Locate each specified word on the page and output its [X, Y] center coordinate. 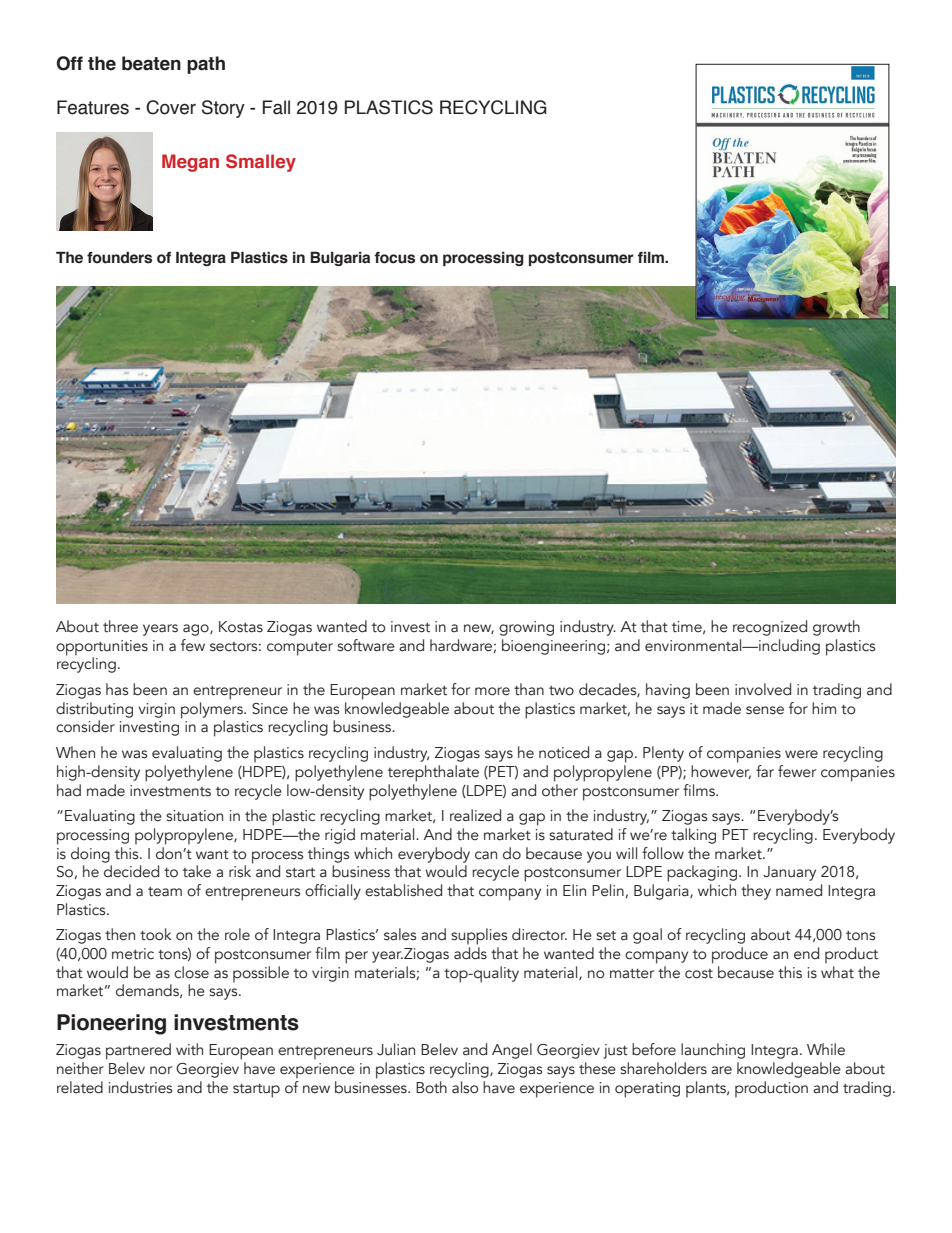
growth [836, 628]
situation [194, 816]
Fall [276, 107]
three [120, 626]
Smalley [261, 163]
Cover [171, 107]
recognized [770, 628]
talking [693, 836]
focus [394, 258]
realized [475, 815]
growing [526, 628]
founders [119, 258]
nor [161, 1070]
